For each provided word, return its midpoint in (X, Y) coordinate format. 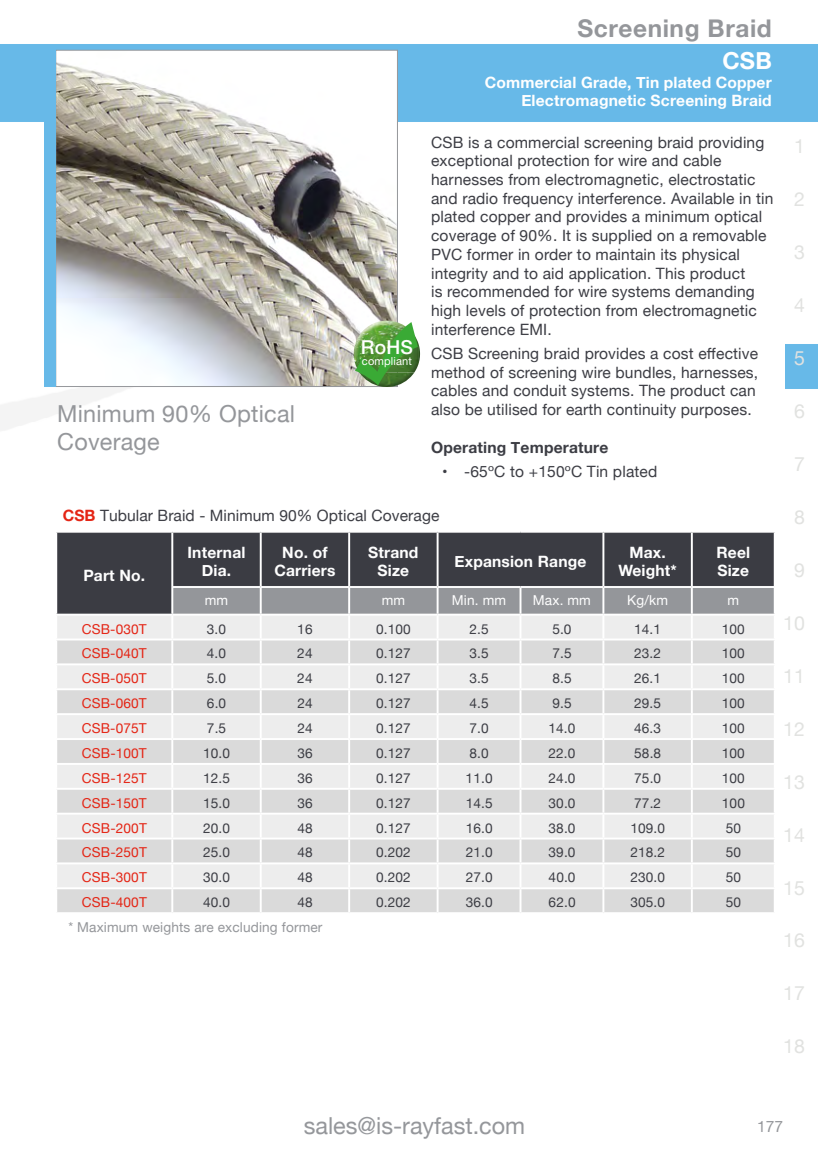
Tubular (126, 515)
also (445, 410)
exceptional (471, 162)
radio (480, 199)
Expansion (493, 563)
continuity (641, 411)
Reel (733, 552)
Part (99, 575)
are (204, 928)
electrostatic (712, 180)
